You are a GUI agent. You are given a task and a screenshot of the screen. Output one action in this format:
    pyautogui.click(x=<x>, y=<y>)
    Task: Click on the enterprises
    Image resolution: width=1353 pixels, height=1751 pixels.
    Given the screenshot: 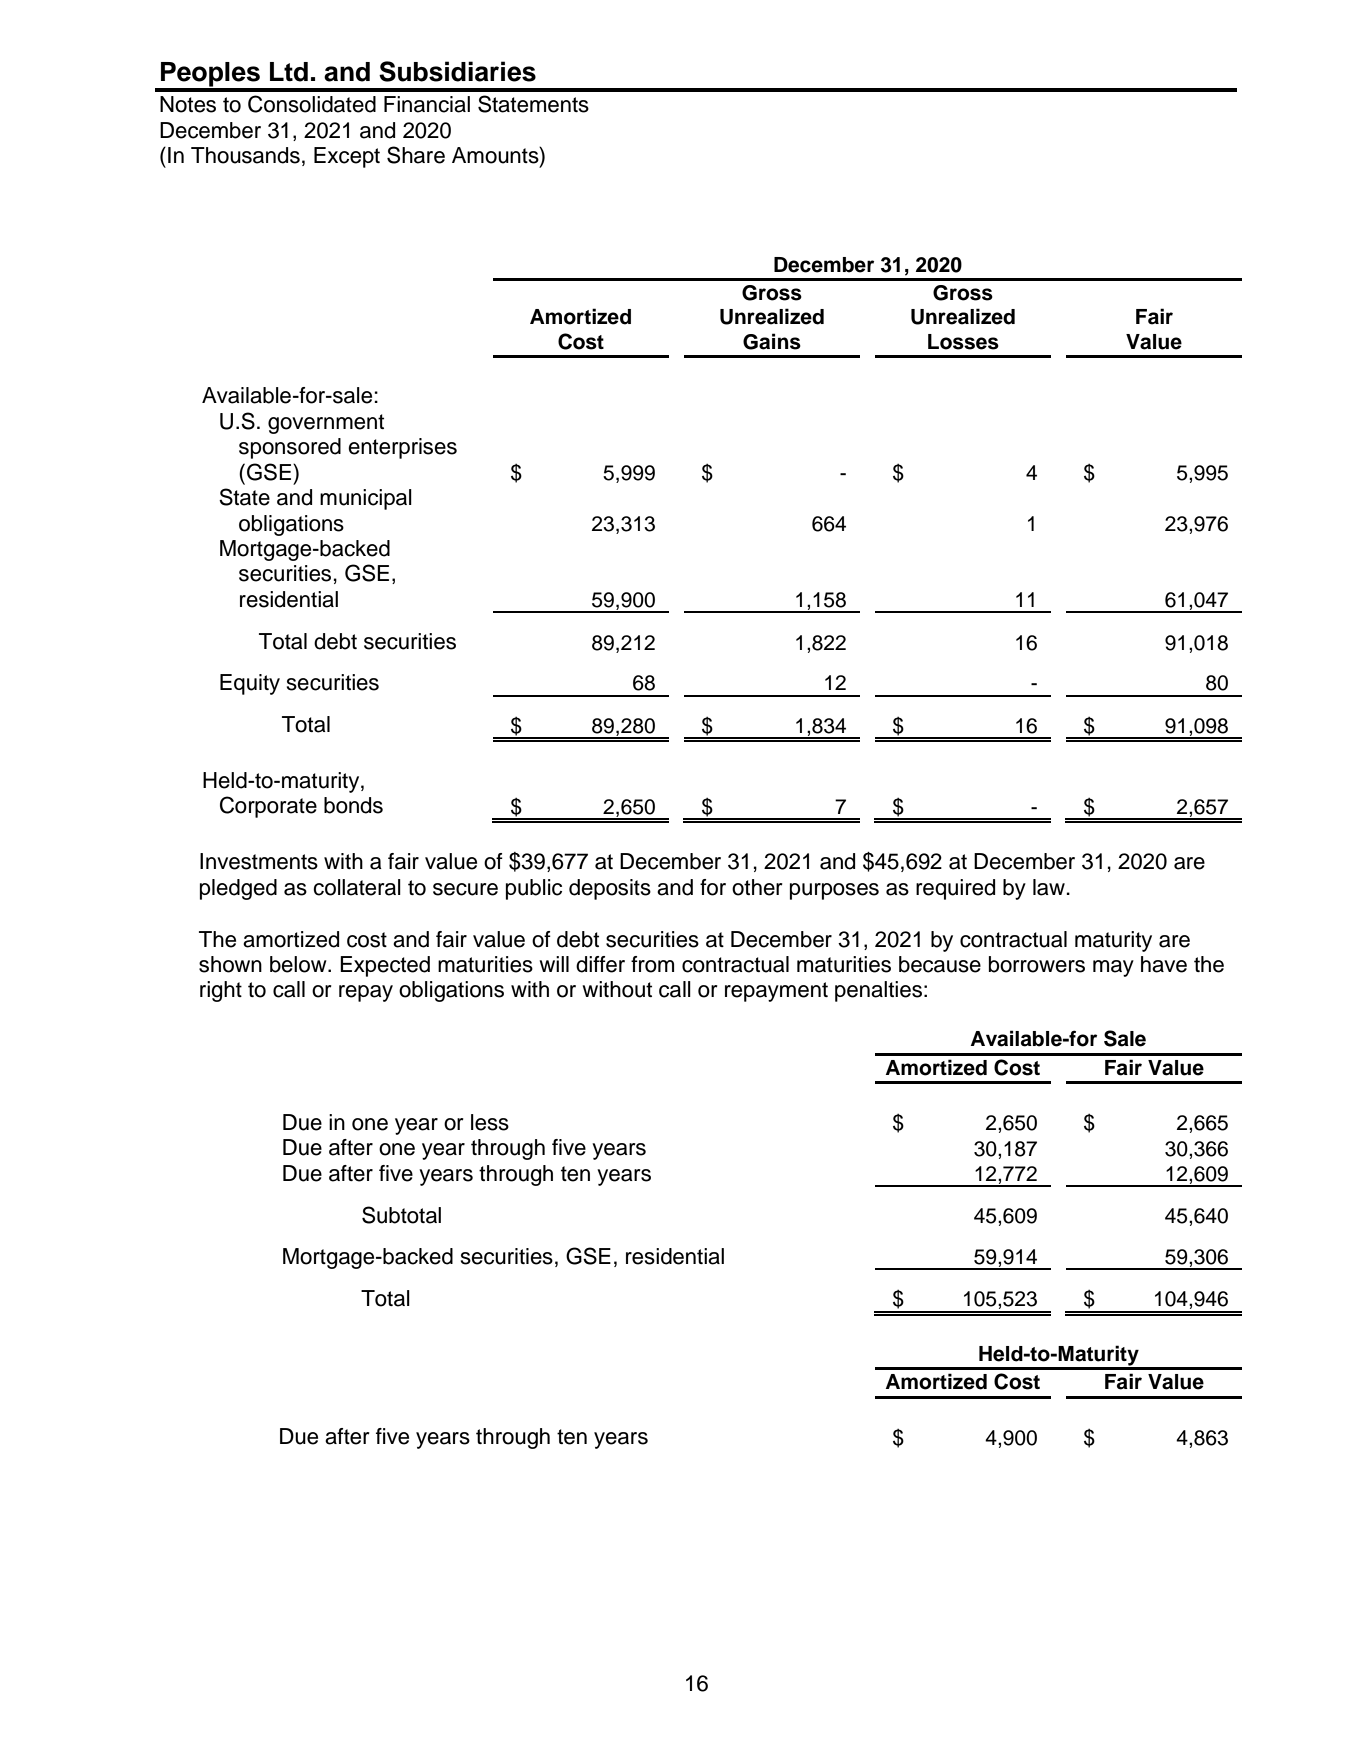 What is the action you would take?
    pyautogui.click(x=402, y=448)
